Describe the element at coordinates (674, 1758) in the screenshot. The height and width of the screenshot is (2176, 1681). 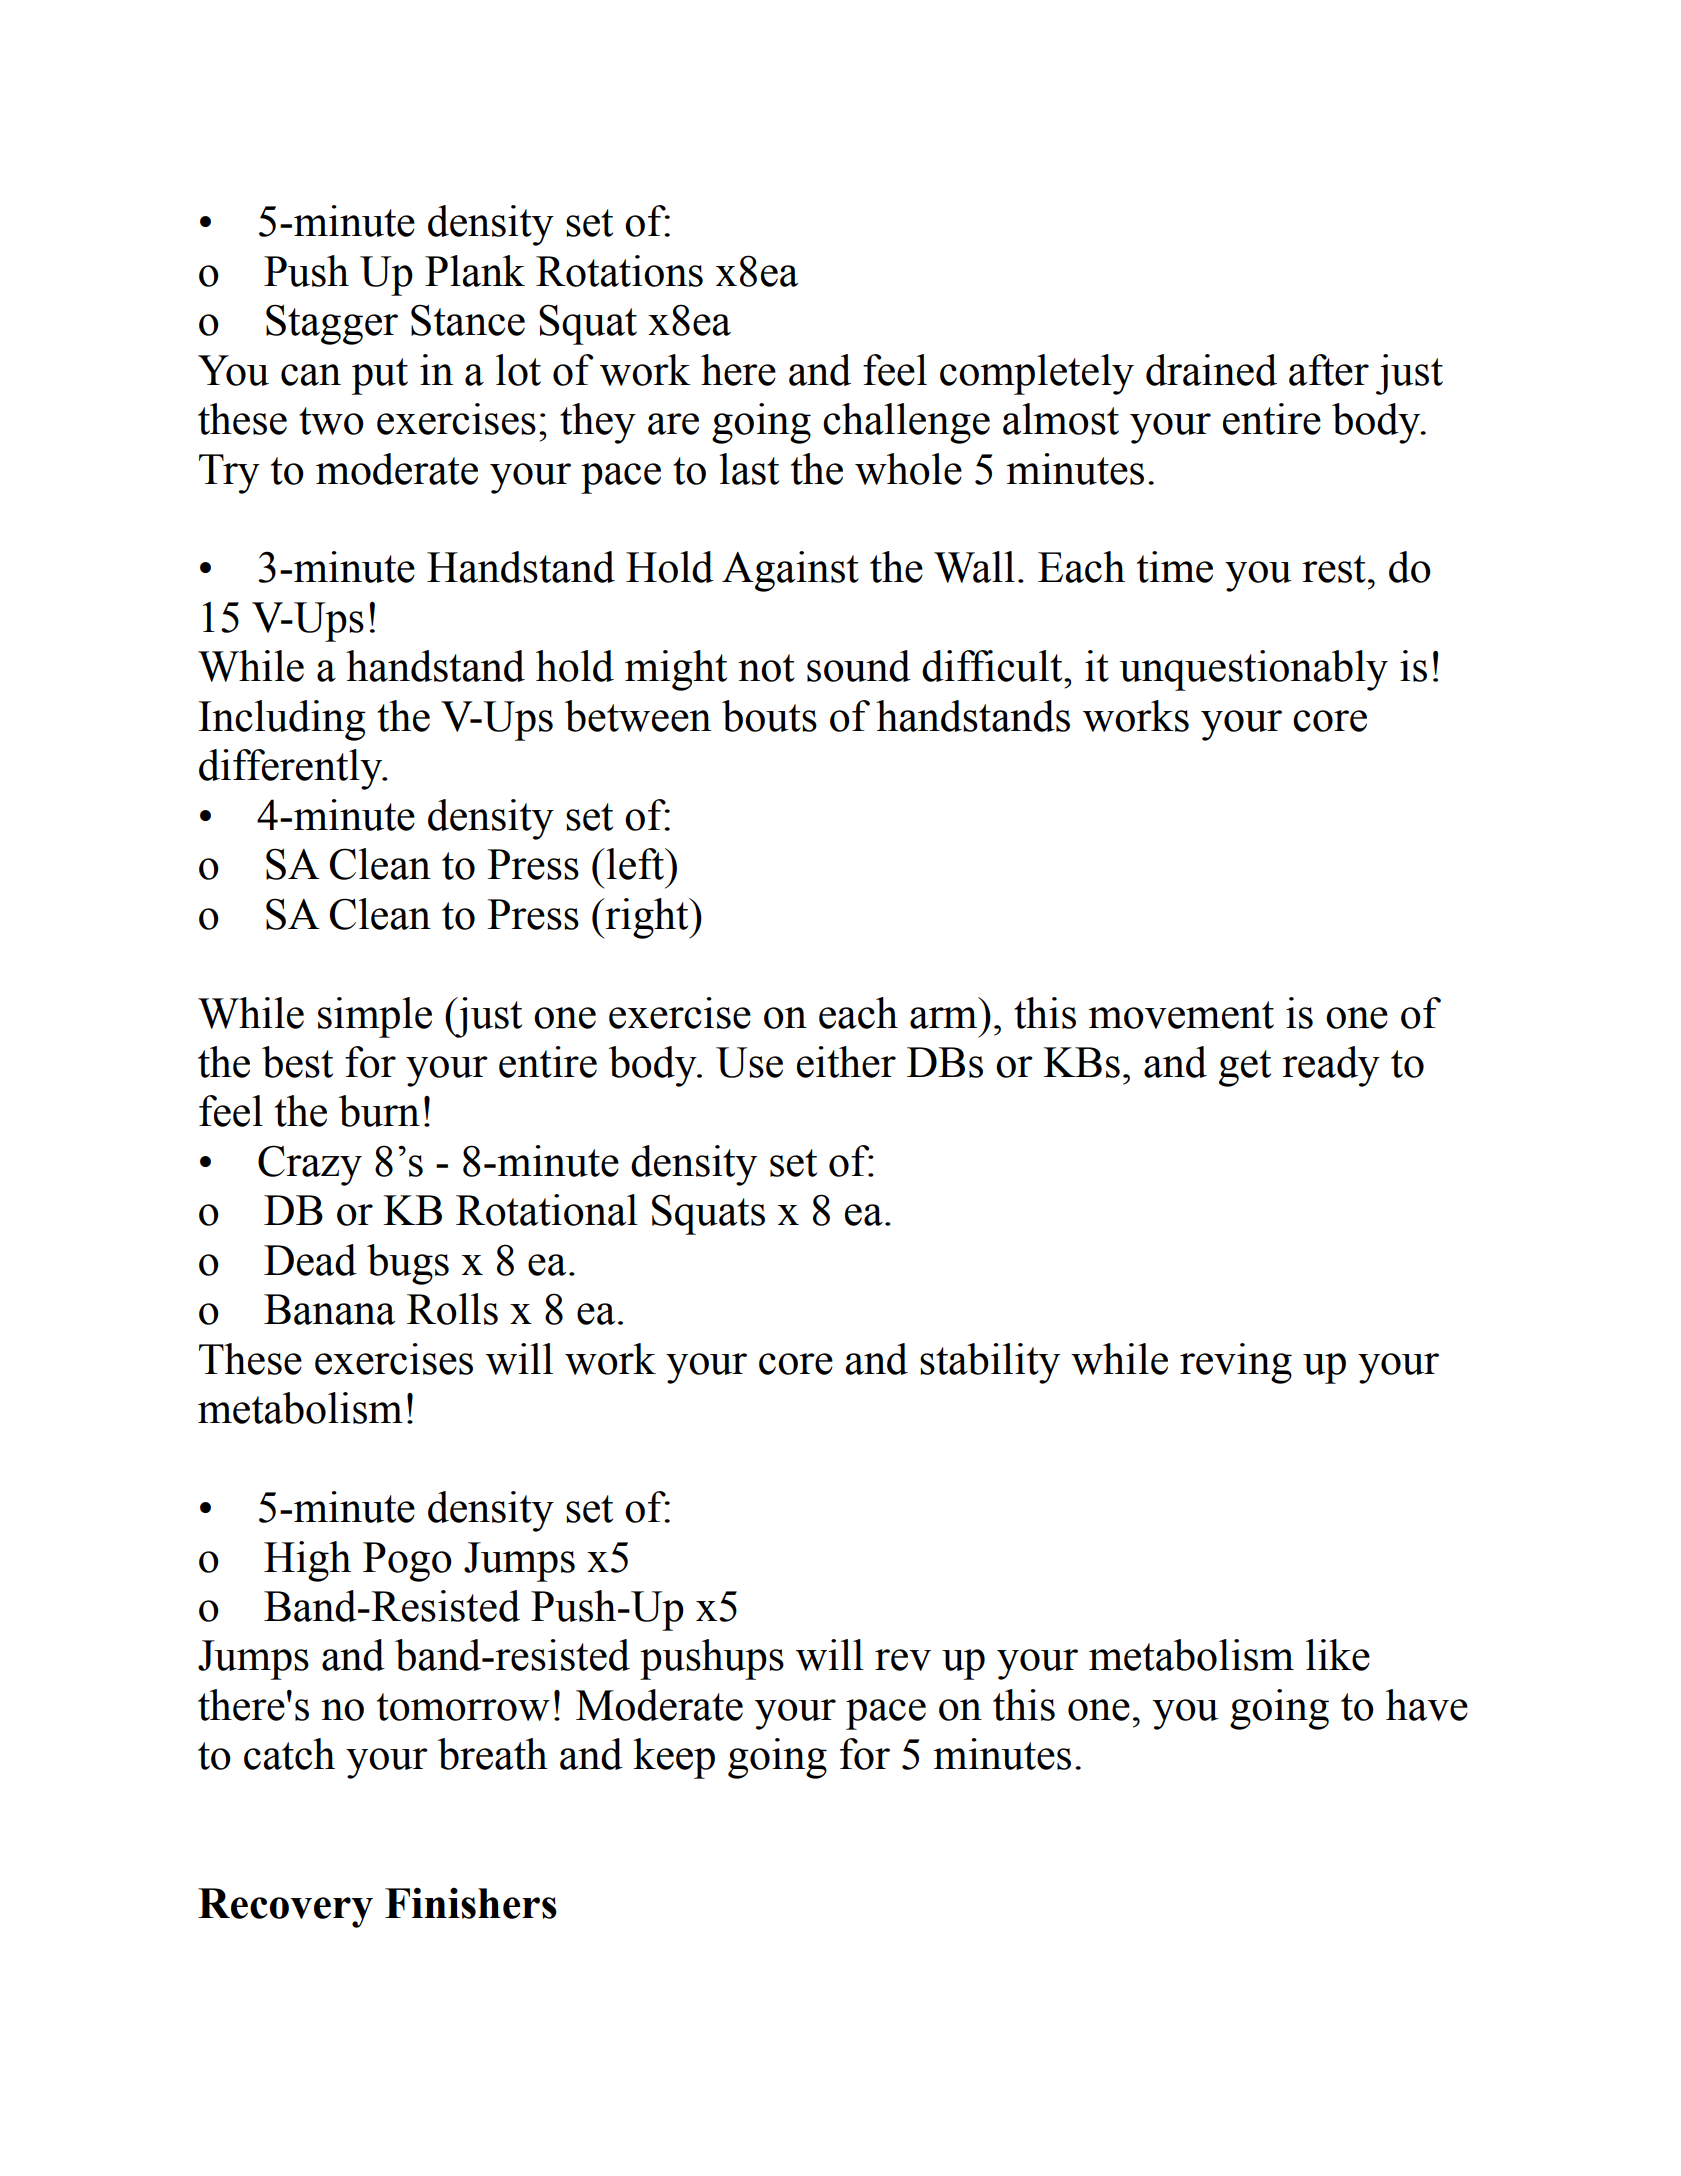
I see `keep` at that location.
